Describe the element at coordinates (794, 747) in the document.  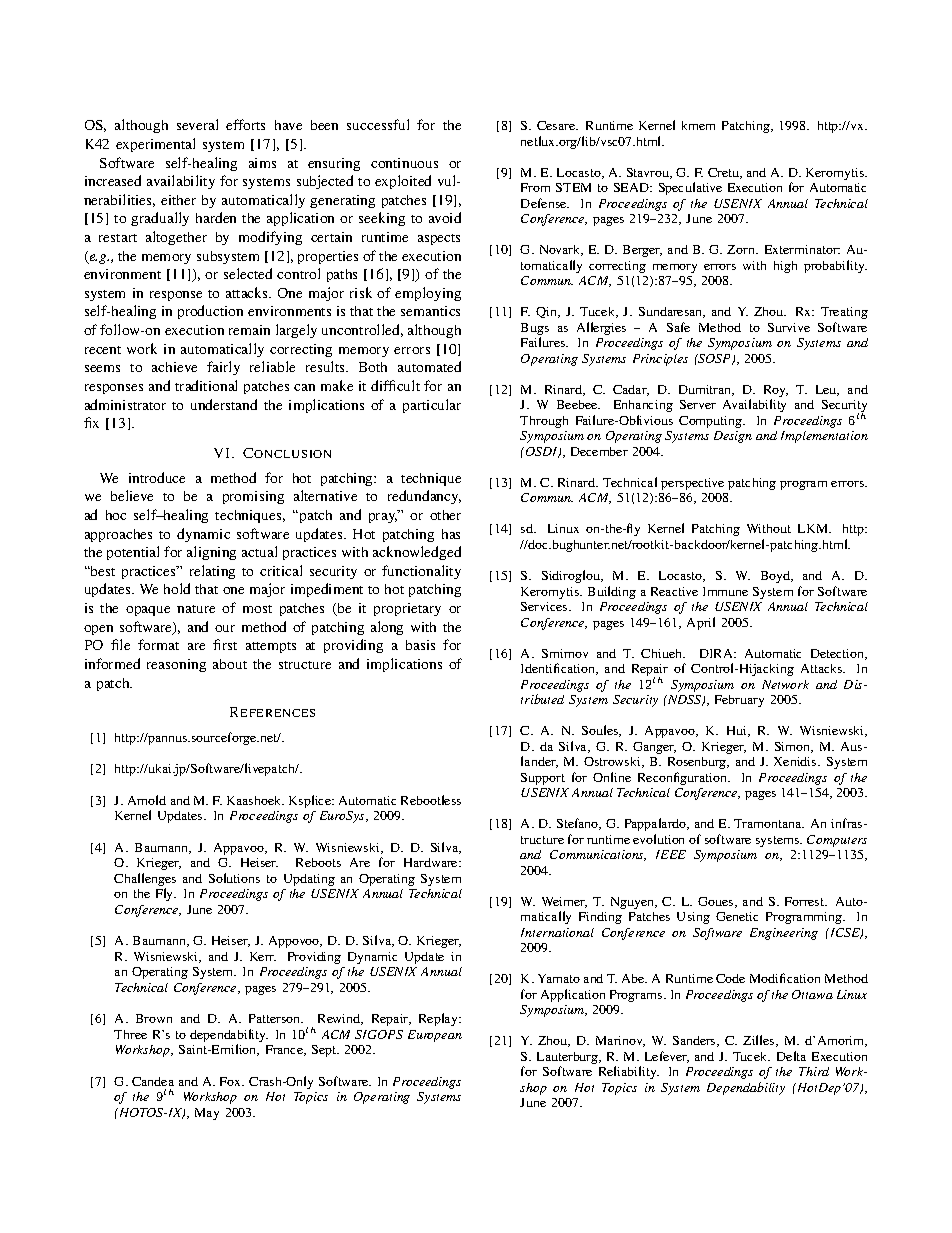
I see `Simon` at that location.
